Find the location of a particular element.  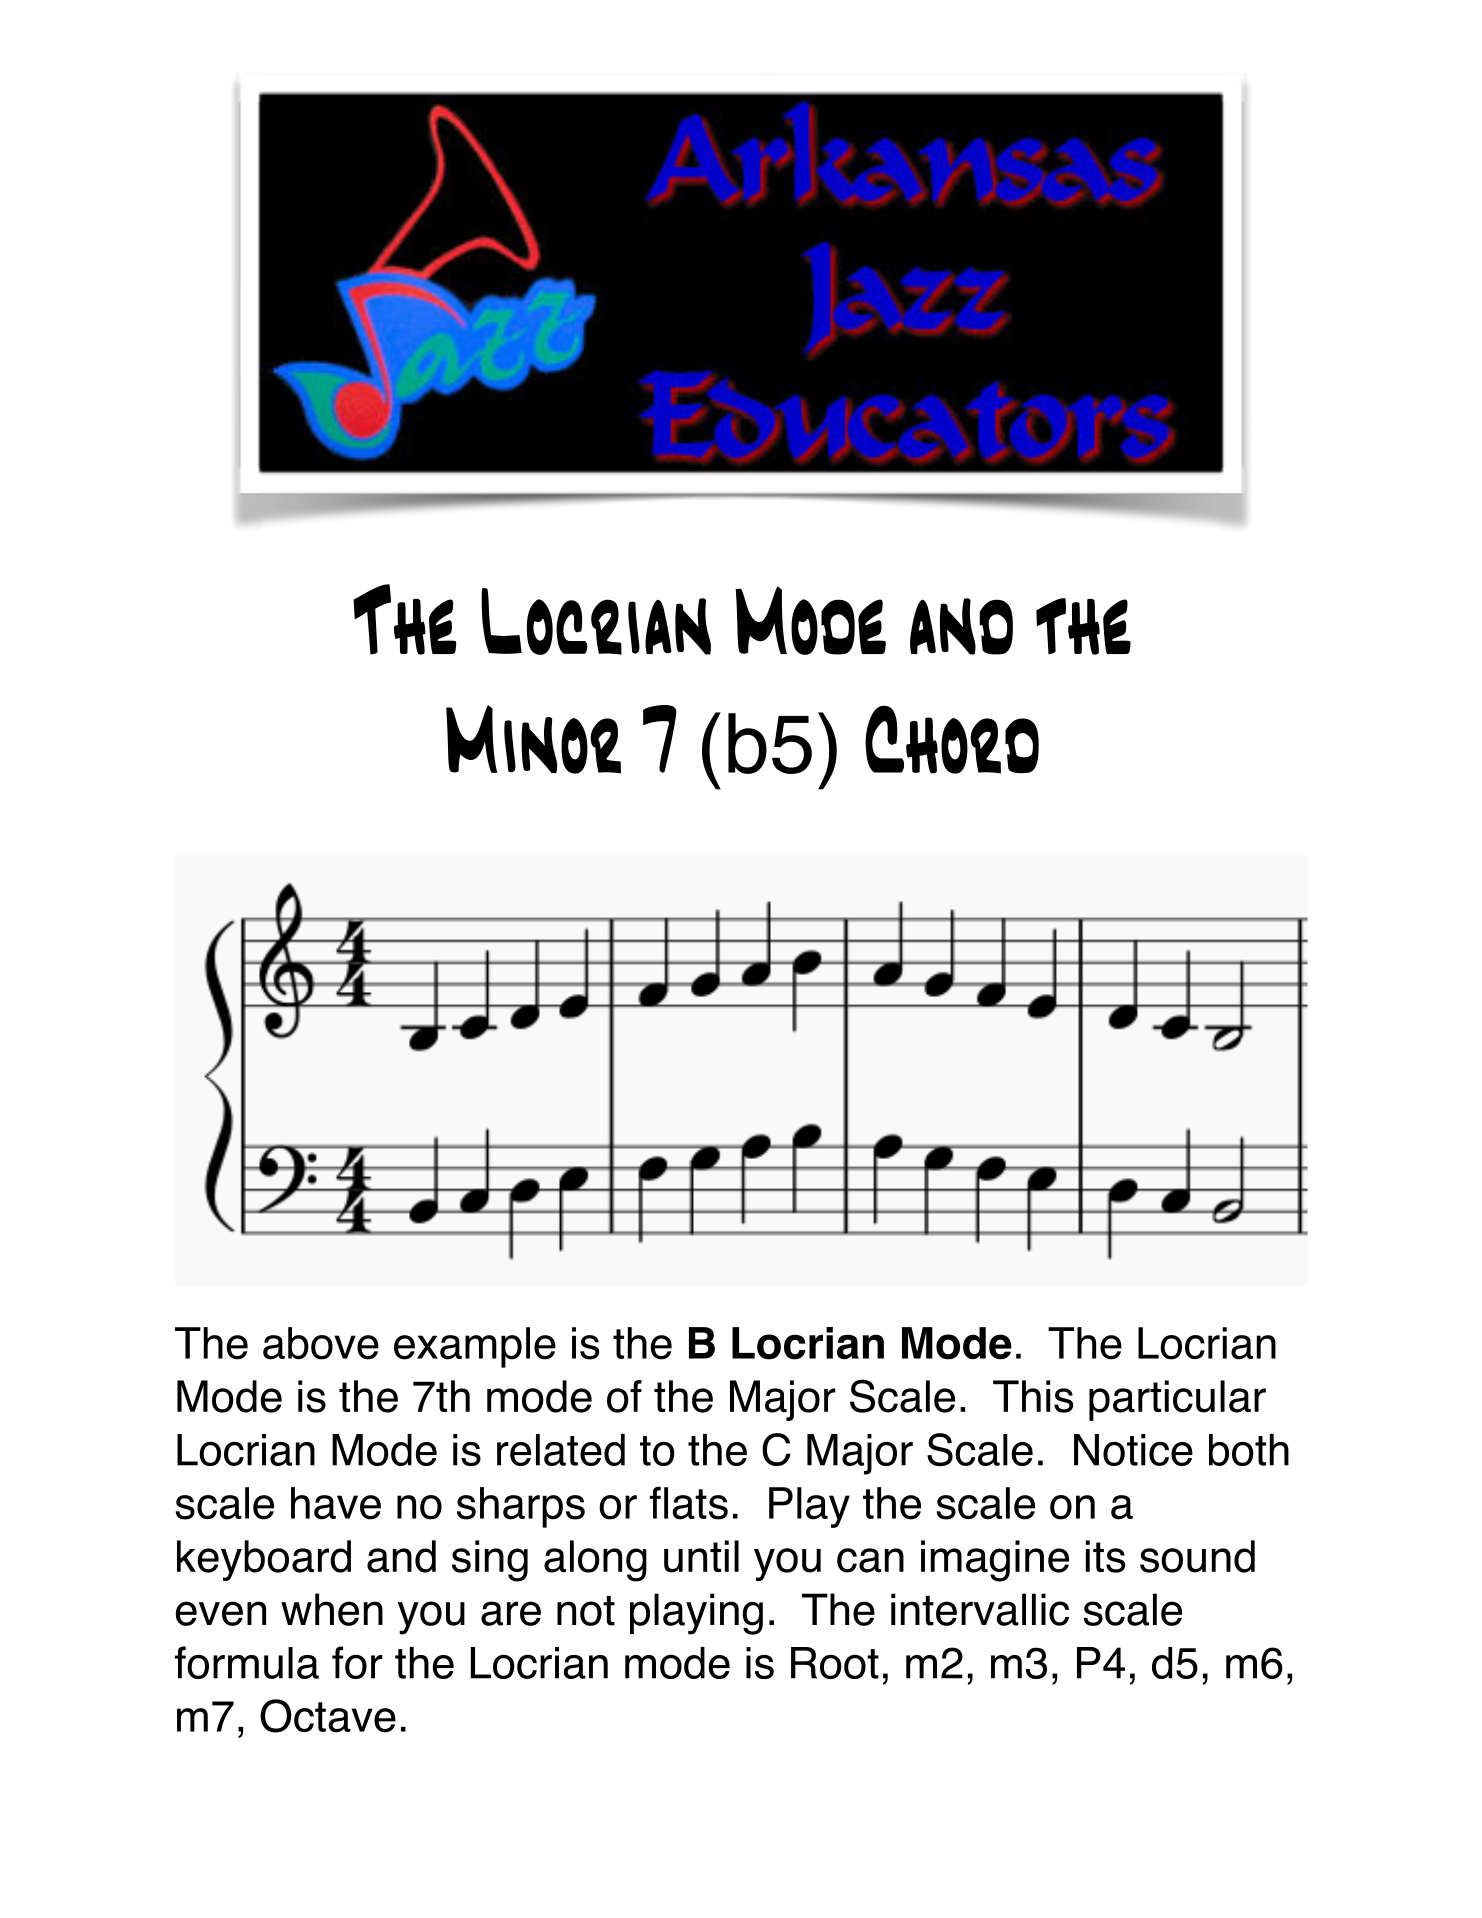

example is located at coordinates (475, 1347).
